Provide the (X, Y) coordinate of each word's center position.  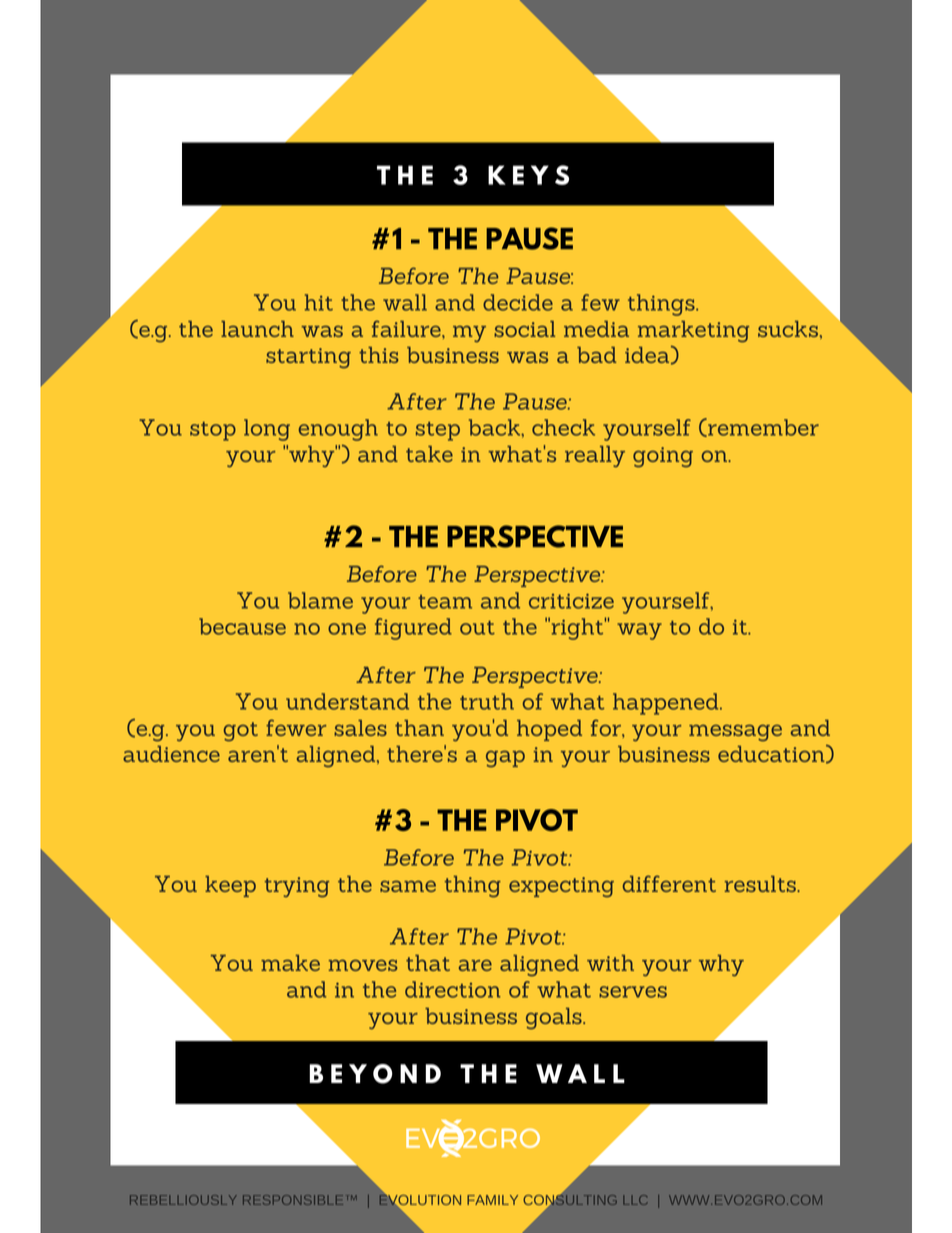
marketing (693, 331)
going (663, 457)
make (290, 963)
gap (505, 759)
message (735, 733)
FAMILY (492, 1200)
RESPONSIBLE (293, 1200)
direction (453, 989)
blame (320, 600)
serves (633, 992)
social (524, 329)
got (241, 731)
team (445, 602)
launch (257, 329)
